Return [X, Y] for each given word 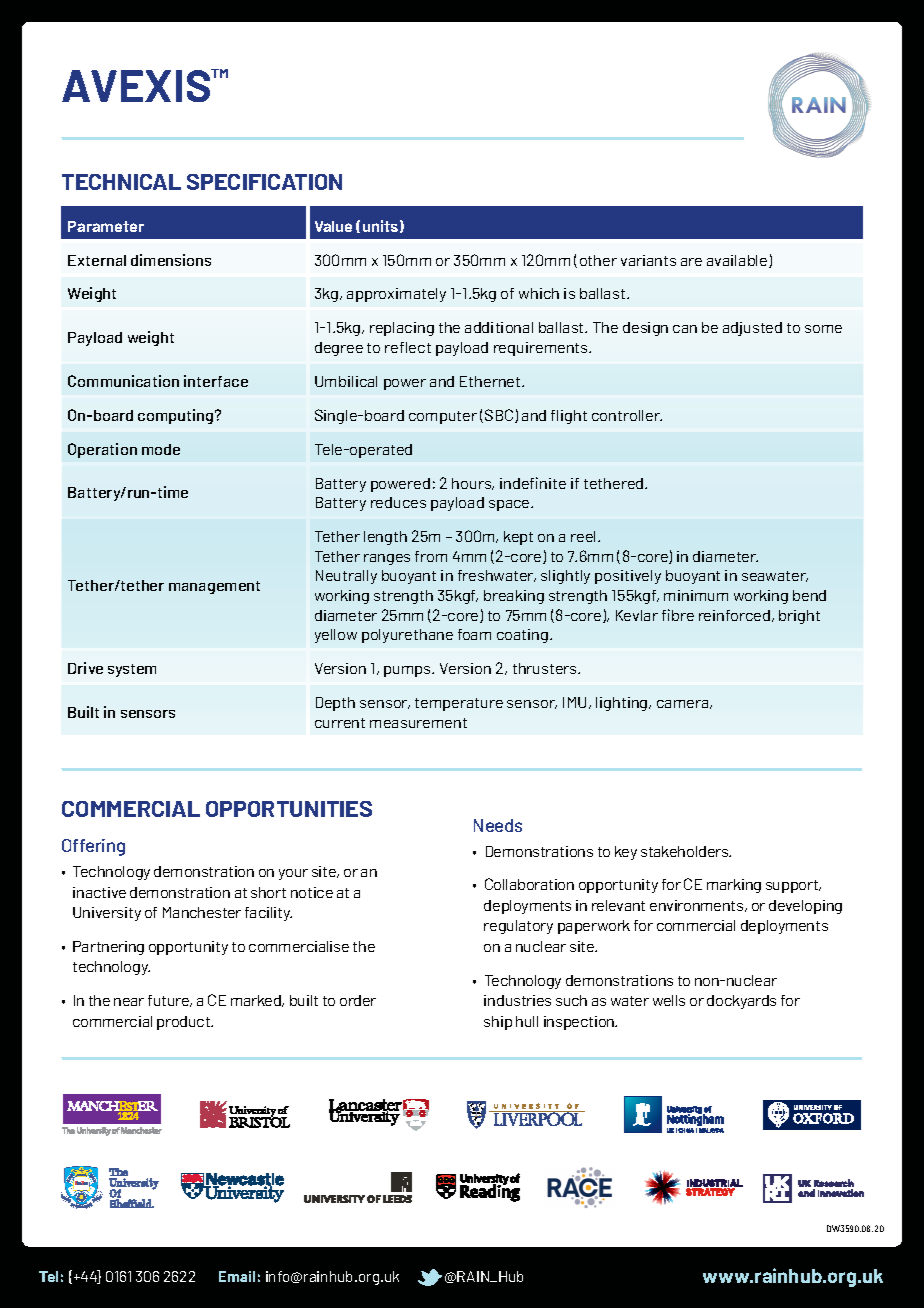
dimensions [171, 260]
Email [237, 1276]
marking [734, 886]
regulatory [518, 927]
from [431, 556]
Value [333, 226]
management [214, 587]
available [738, 261]
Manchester [202, 912]
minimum [696, 595]
